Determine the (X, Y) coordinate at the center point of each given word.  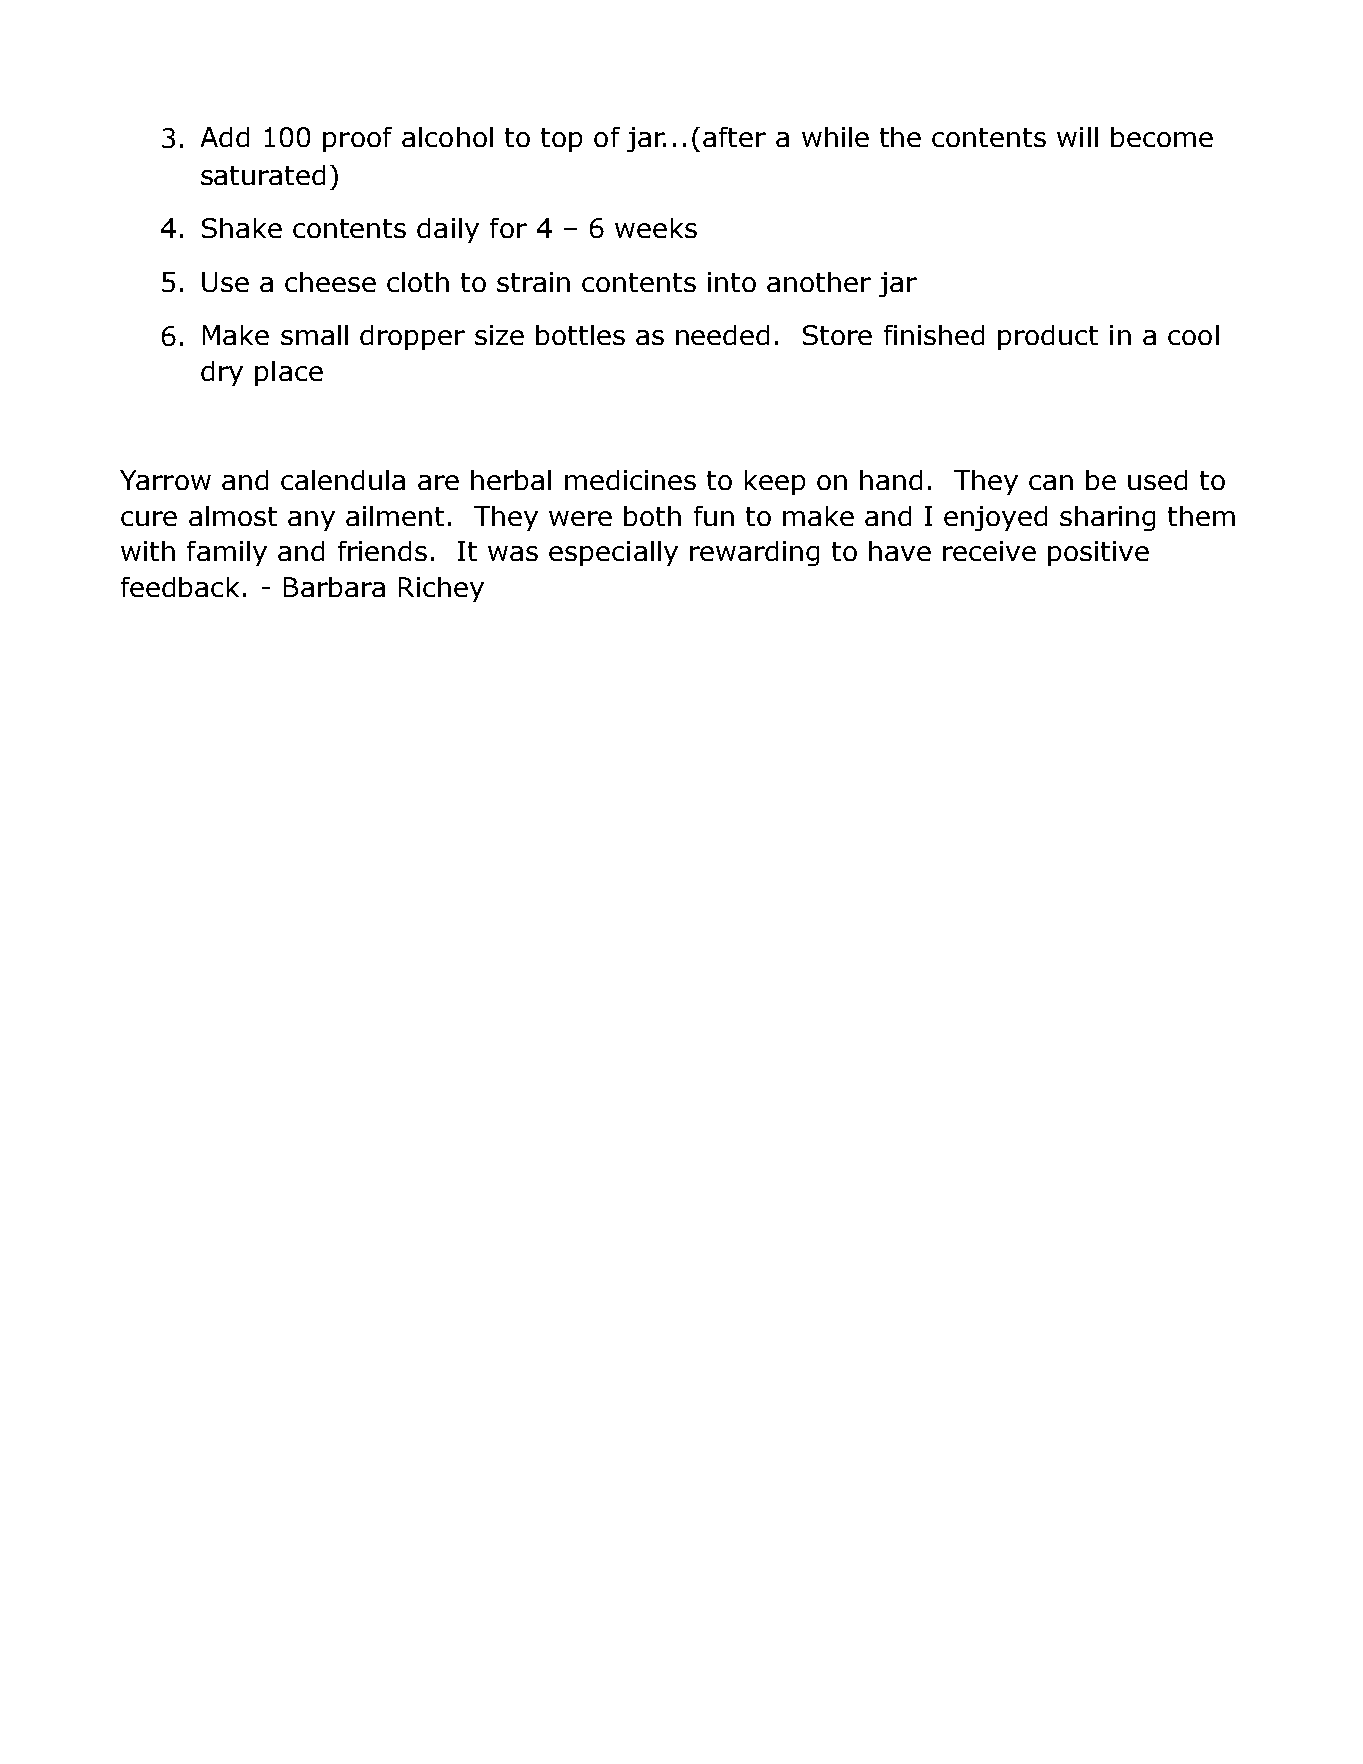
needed (722, 335)
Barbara (334, 587)
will (1077, 137)
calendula (343, 480)
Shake (242, 228)
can (1051, 482)
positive (1098, 553)
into (732, 282)
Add (225, 137)
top (561, 140)
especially (613, 553)
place (289, 373)
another (819, 282)
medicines (630, 480)
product (1048, 337)
